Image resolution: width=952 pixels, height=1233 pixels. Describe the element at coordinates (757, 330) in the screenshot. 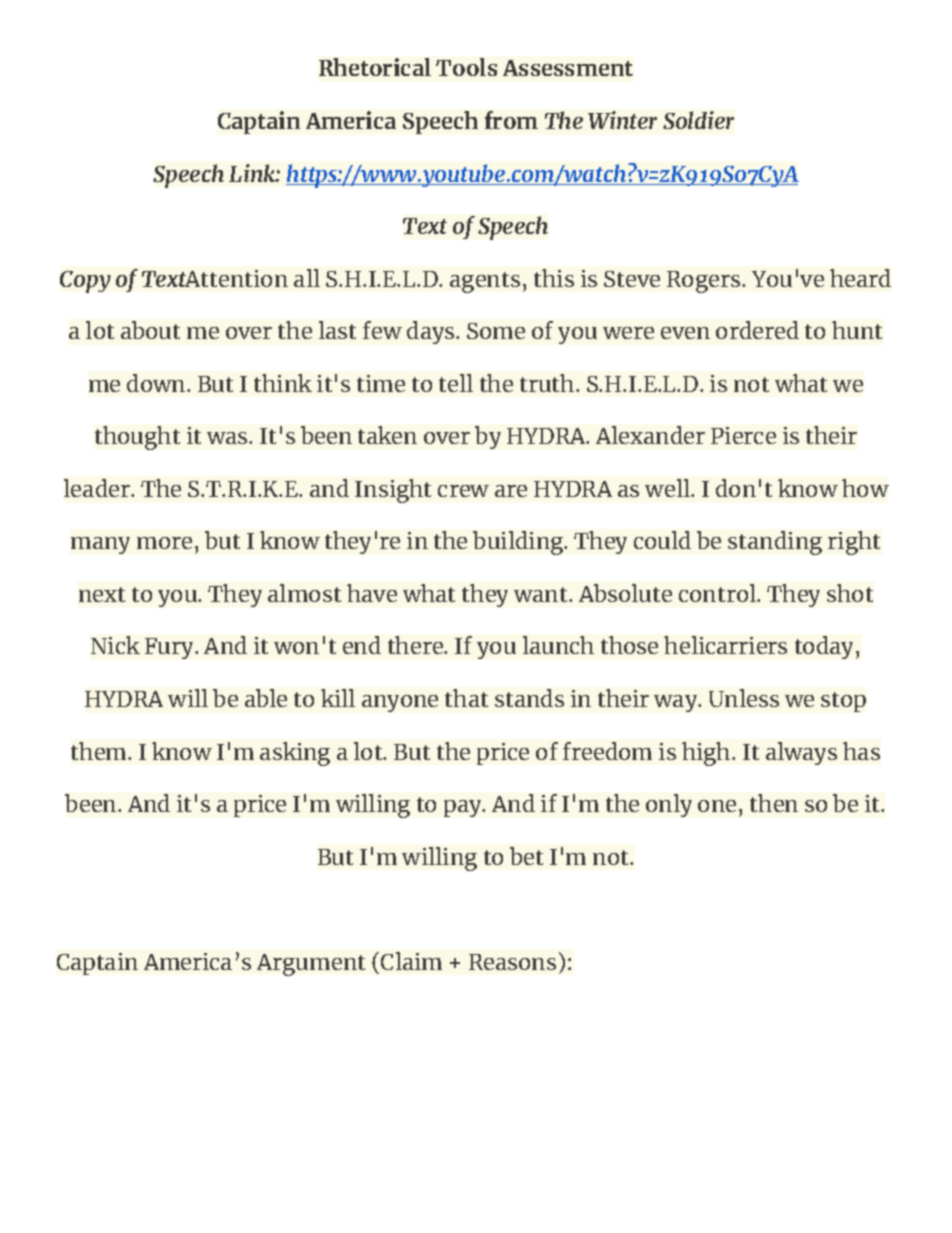

I see `ordered` at that location.
